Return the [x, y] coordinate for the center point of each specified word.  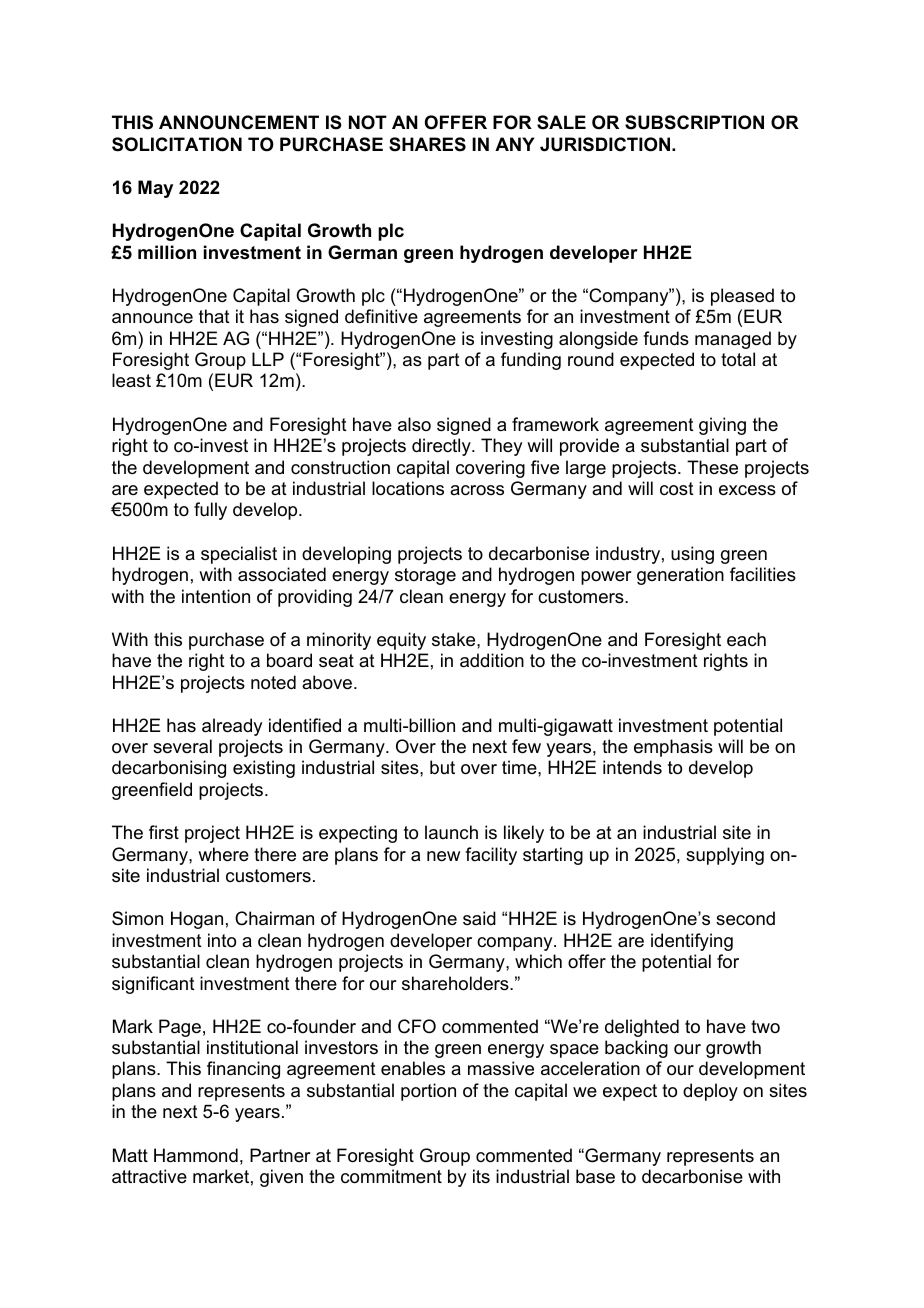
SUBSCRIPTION [694, 122]
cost [677, 489]
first [164, 832]
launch [451, 832]
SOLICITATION [177, 144]
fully [210, 511]
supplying [725, 856]
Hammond [196, 1155]
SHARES [427, 144]
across [477, 490]
